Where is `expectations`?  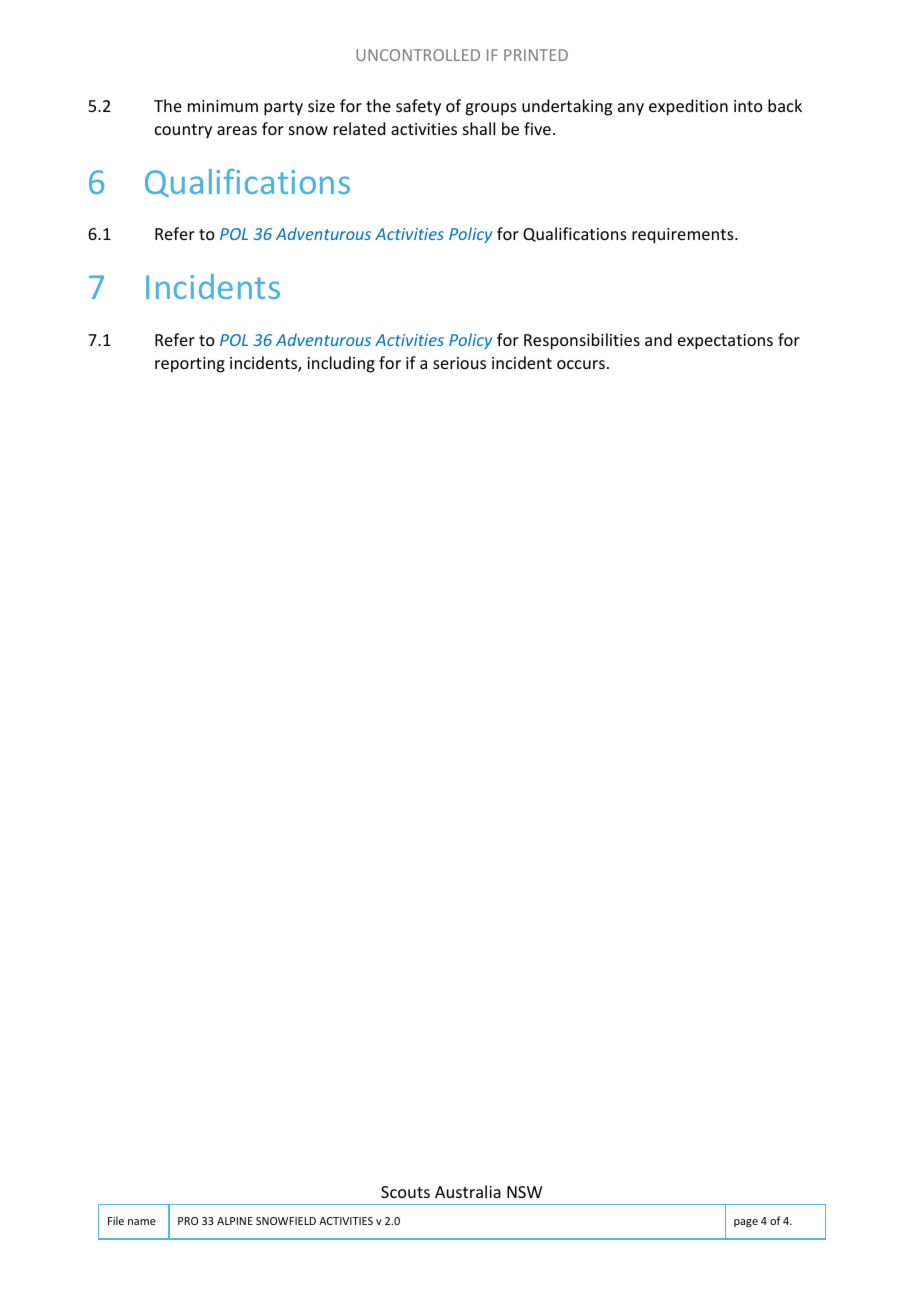 expectations is located at coordinates (725, 342).
